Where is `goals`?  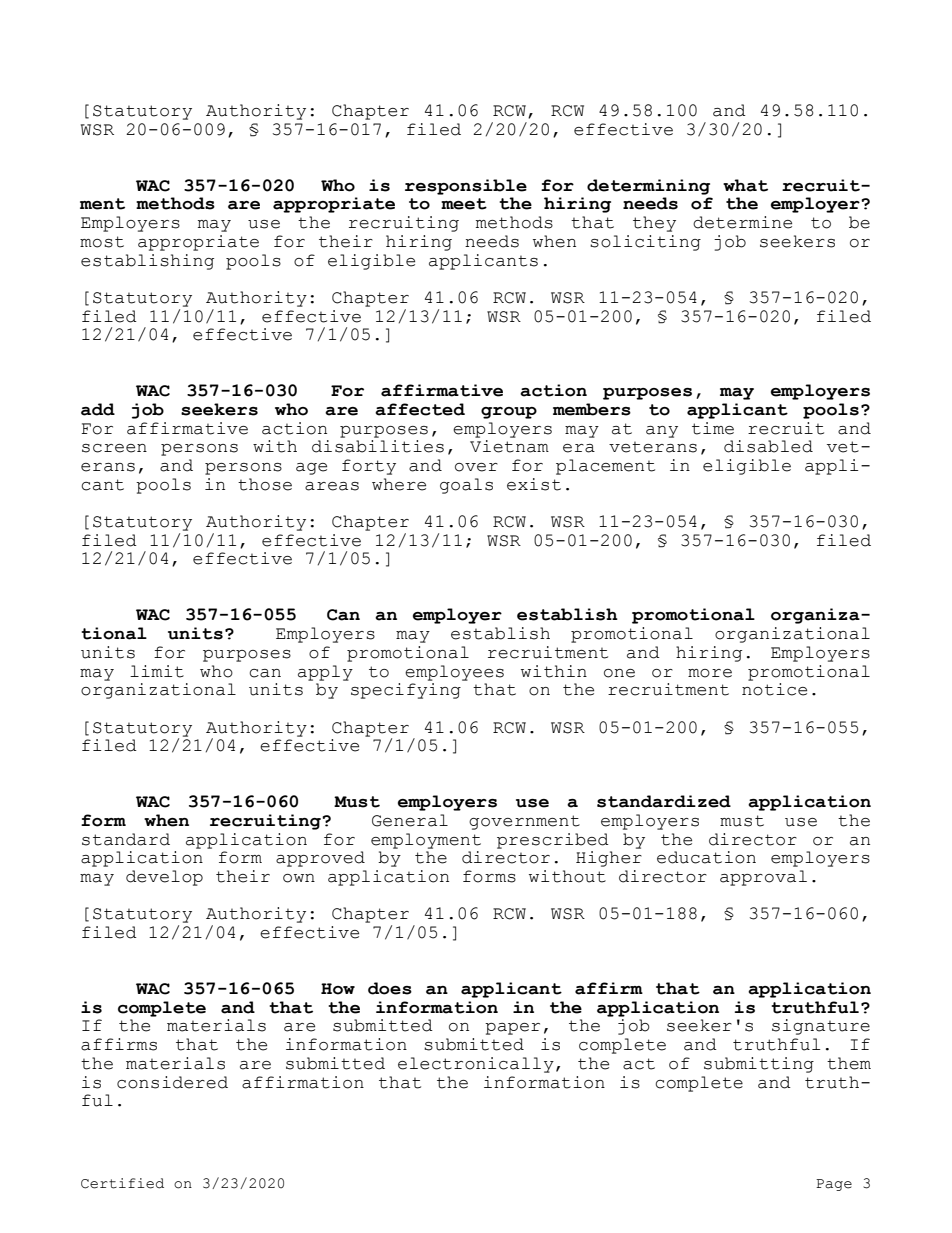
goals is located at coordinates (466, 486).
